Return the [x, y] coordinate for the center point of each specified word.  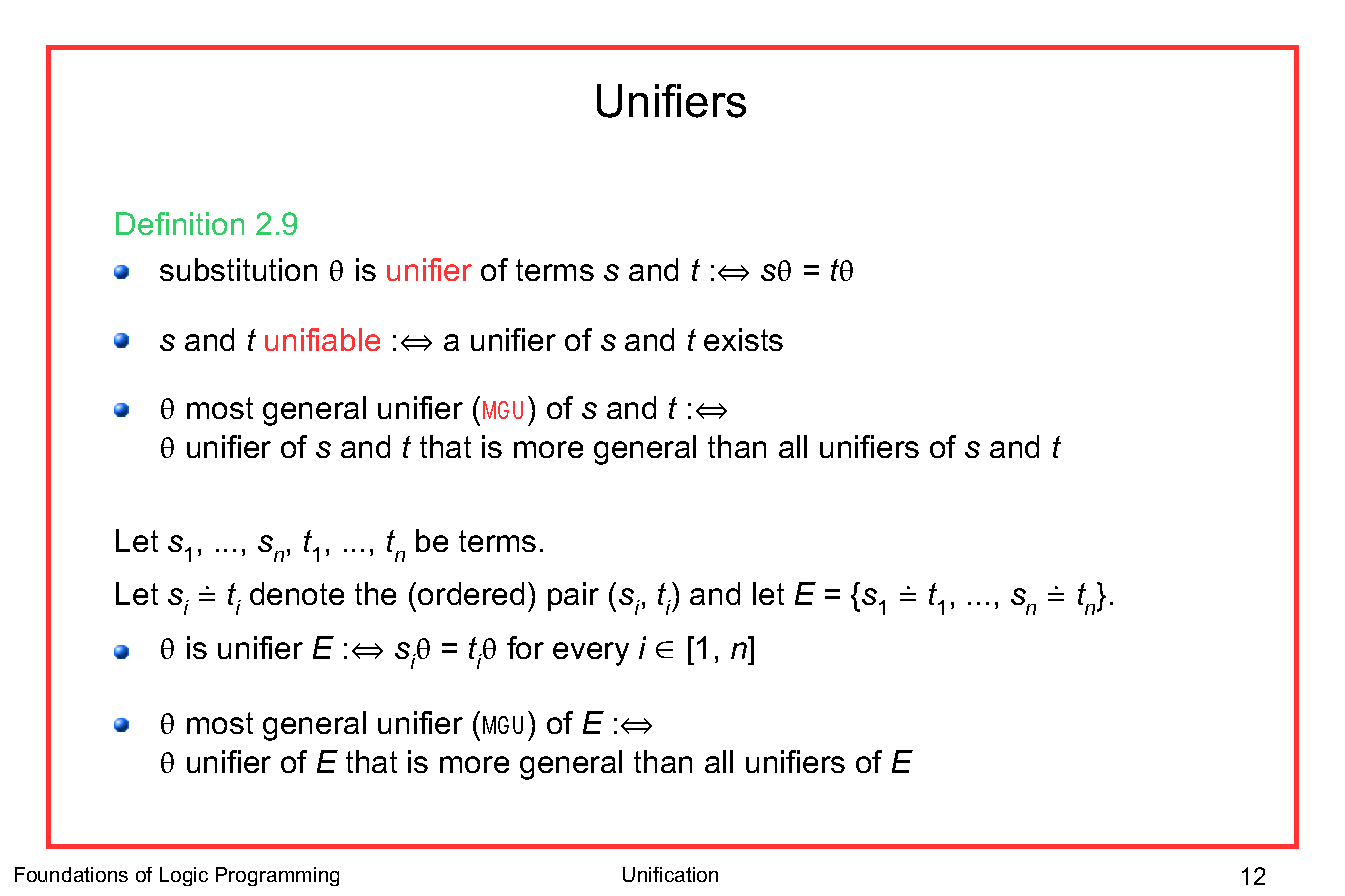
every [591, 654]
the [375, 593]
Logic [184, 876]
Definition [180, 223]
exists [743, 339]
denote [297, 593]
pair [573, 596]
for [525, 647]
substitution [238, 269]
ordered [471, 593]
